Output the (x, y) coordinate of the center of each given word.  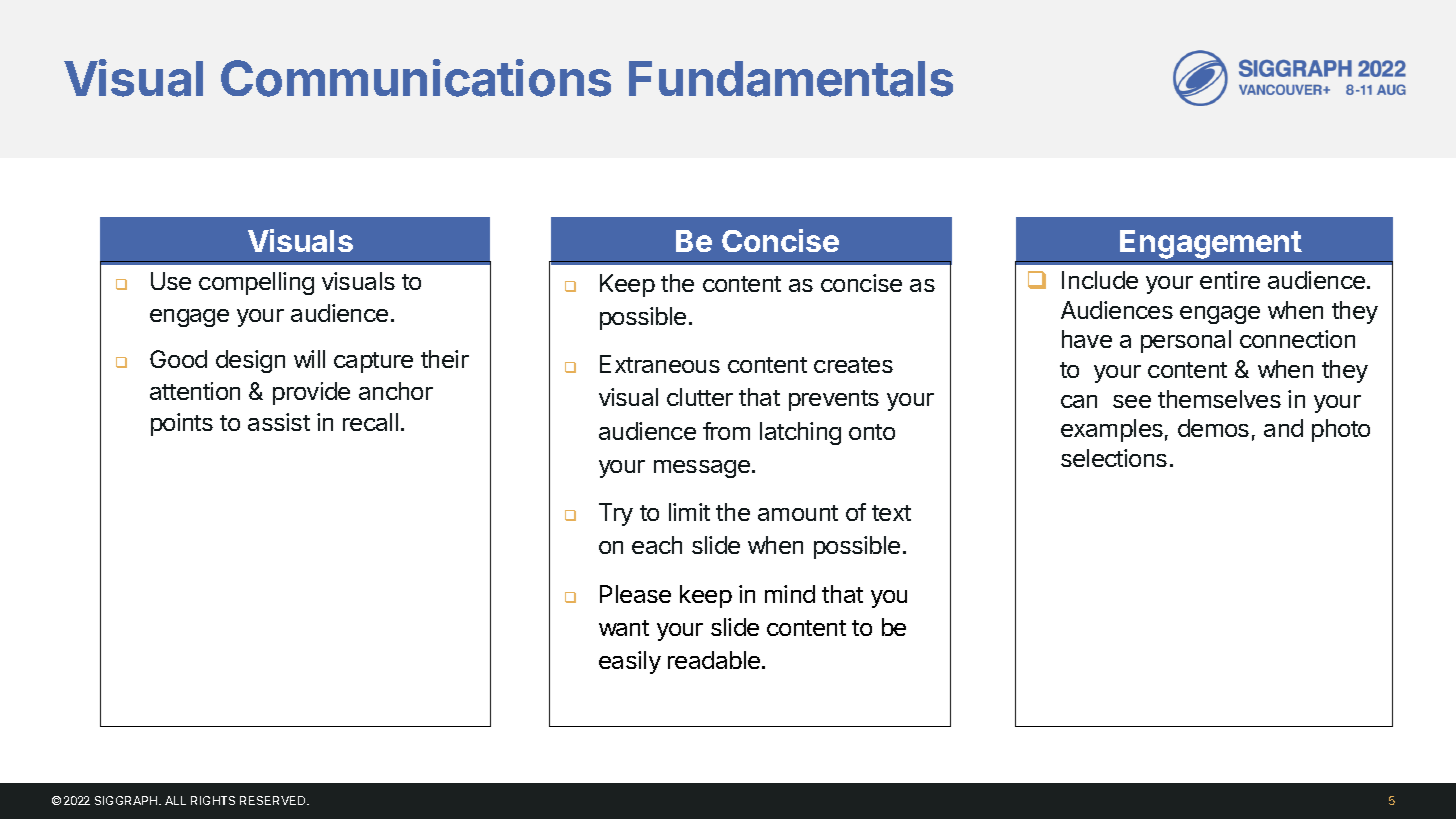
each (657, 545)
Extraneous (660, 364)
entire (1230, 280)
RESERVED (274, 800)
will (309, 359)
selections (1114, 458)
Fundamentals (791, 79)
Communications (416, 78)
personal (1186, 341)
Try (616, 514)
